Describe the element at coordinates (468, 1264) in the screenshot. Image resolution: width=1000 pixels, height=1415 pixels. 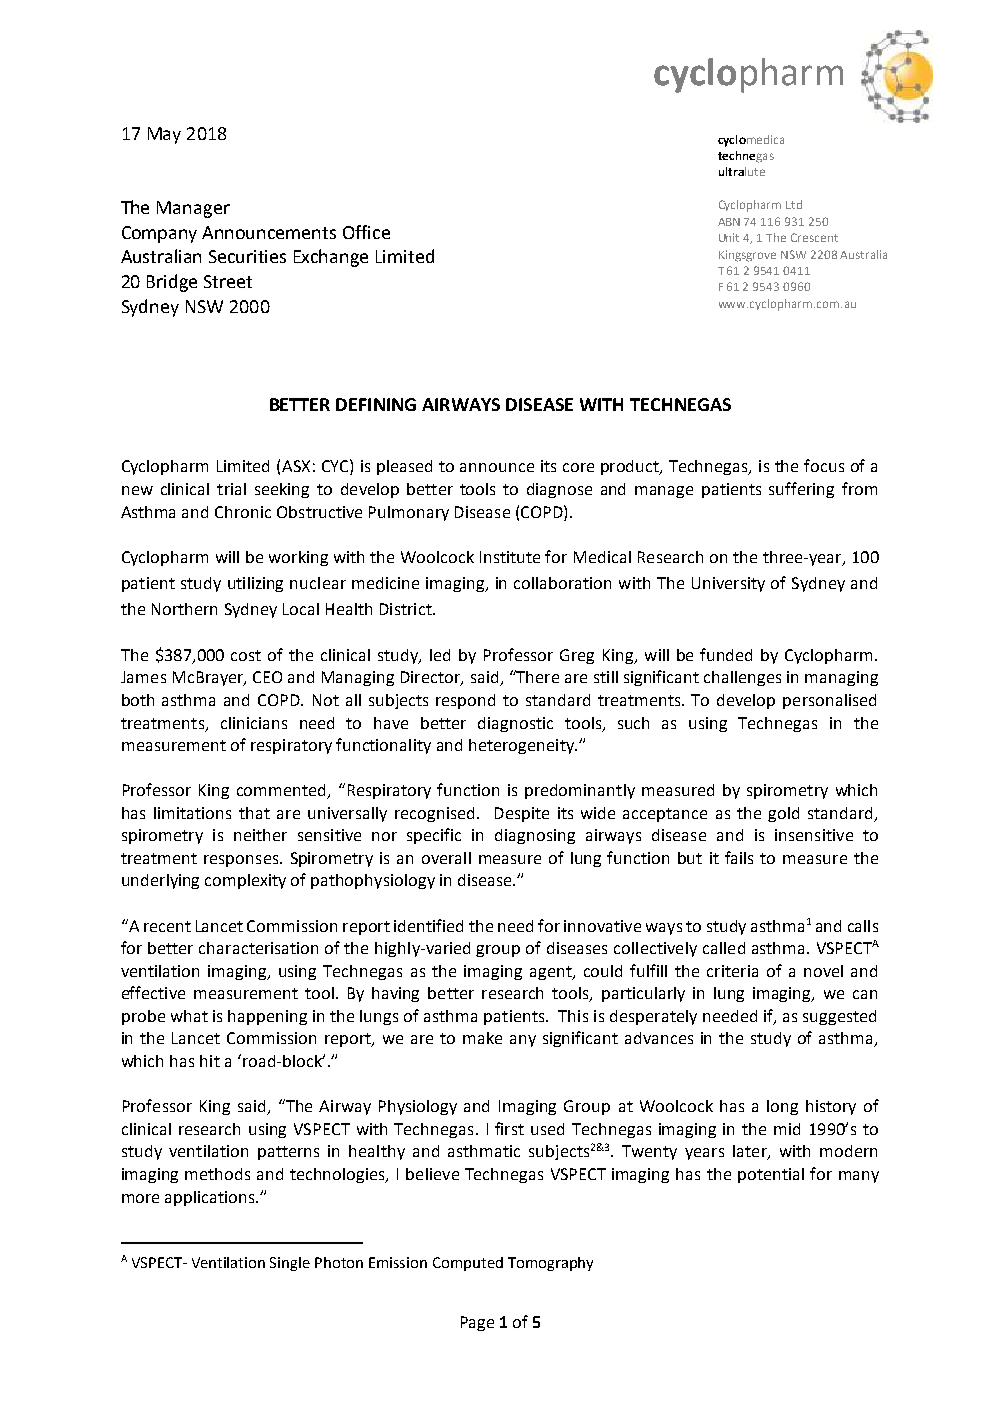
I see `Computed` at that location.
